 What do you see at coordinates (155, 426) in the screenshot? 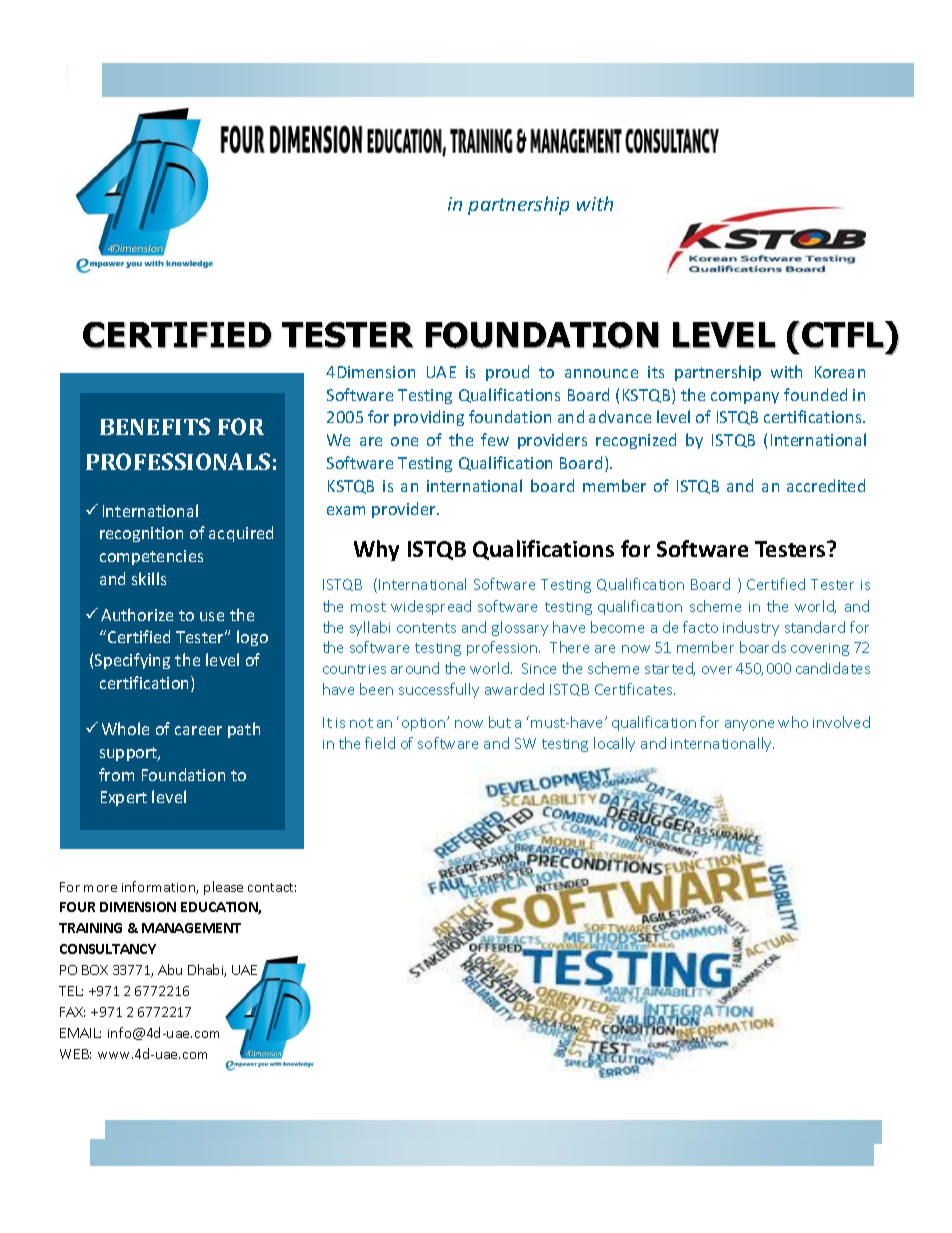
I see `BENEFITS` at bounding box center [155, 426].
